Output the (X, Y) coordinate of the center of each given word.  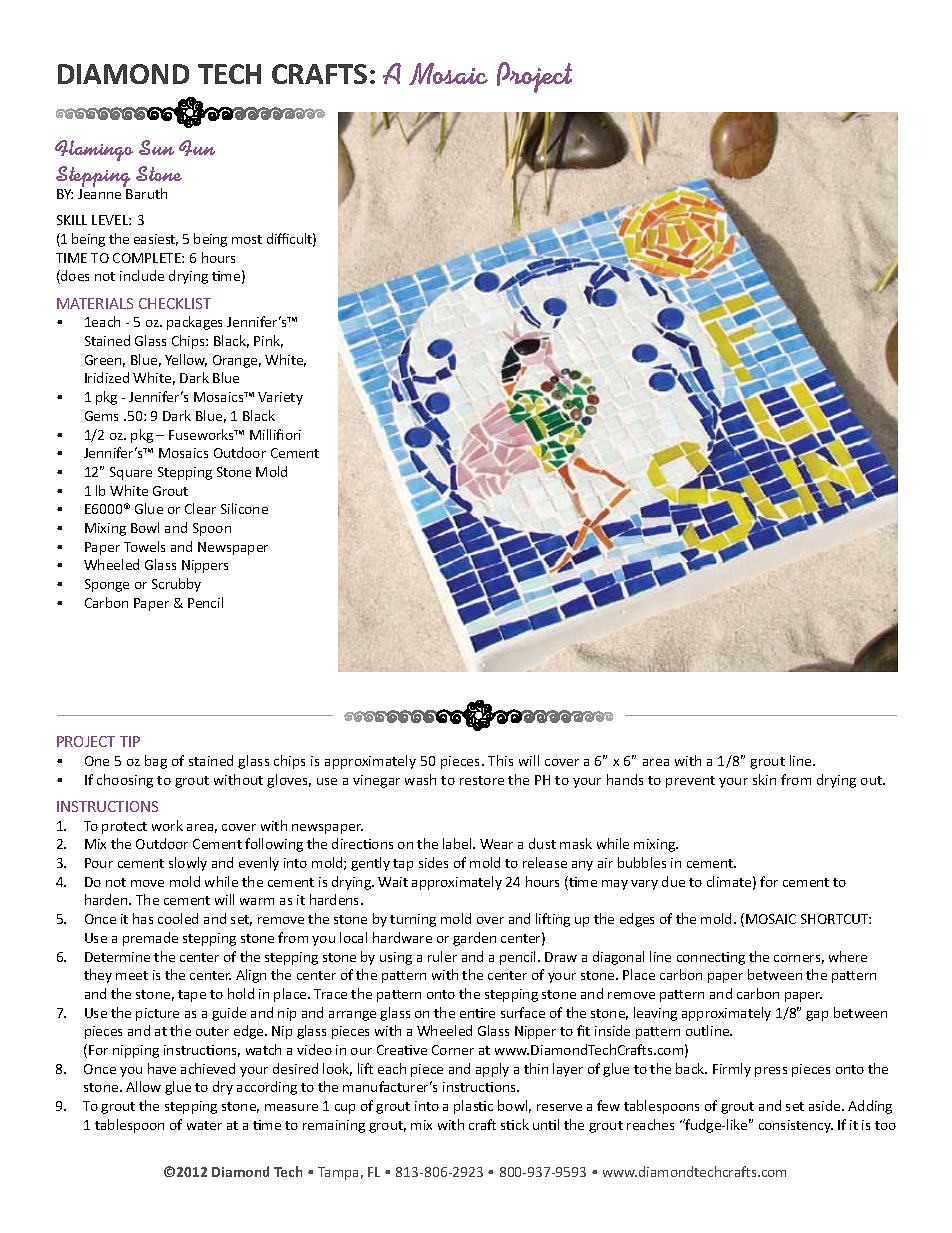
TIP (130, 741)
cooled (178, 918)
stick (515, 1124)
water (204, 1125)
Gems (101, 416)
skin (764, 779)
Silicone (244, 508)
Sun (156, 147)
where (848, 956)
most (247, 239)
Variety (280, 398)
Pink (268, 341)
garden (474, 939)
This (500, 760)
